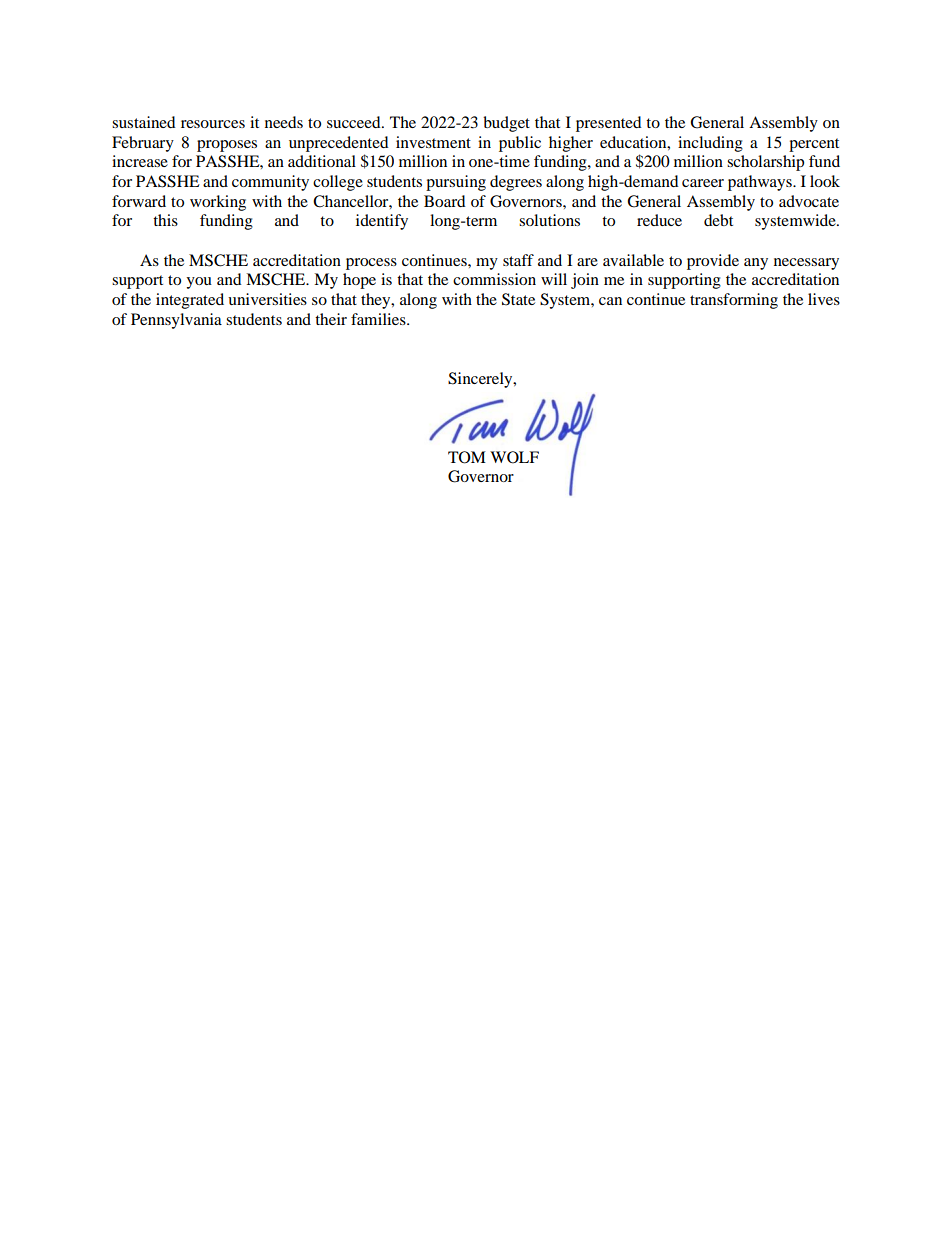 Image resolution: width=952 pixels, height=1233 pixels. Describe the element at coordinates (199, 283) in the screenshot. I see `you` at that location.
